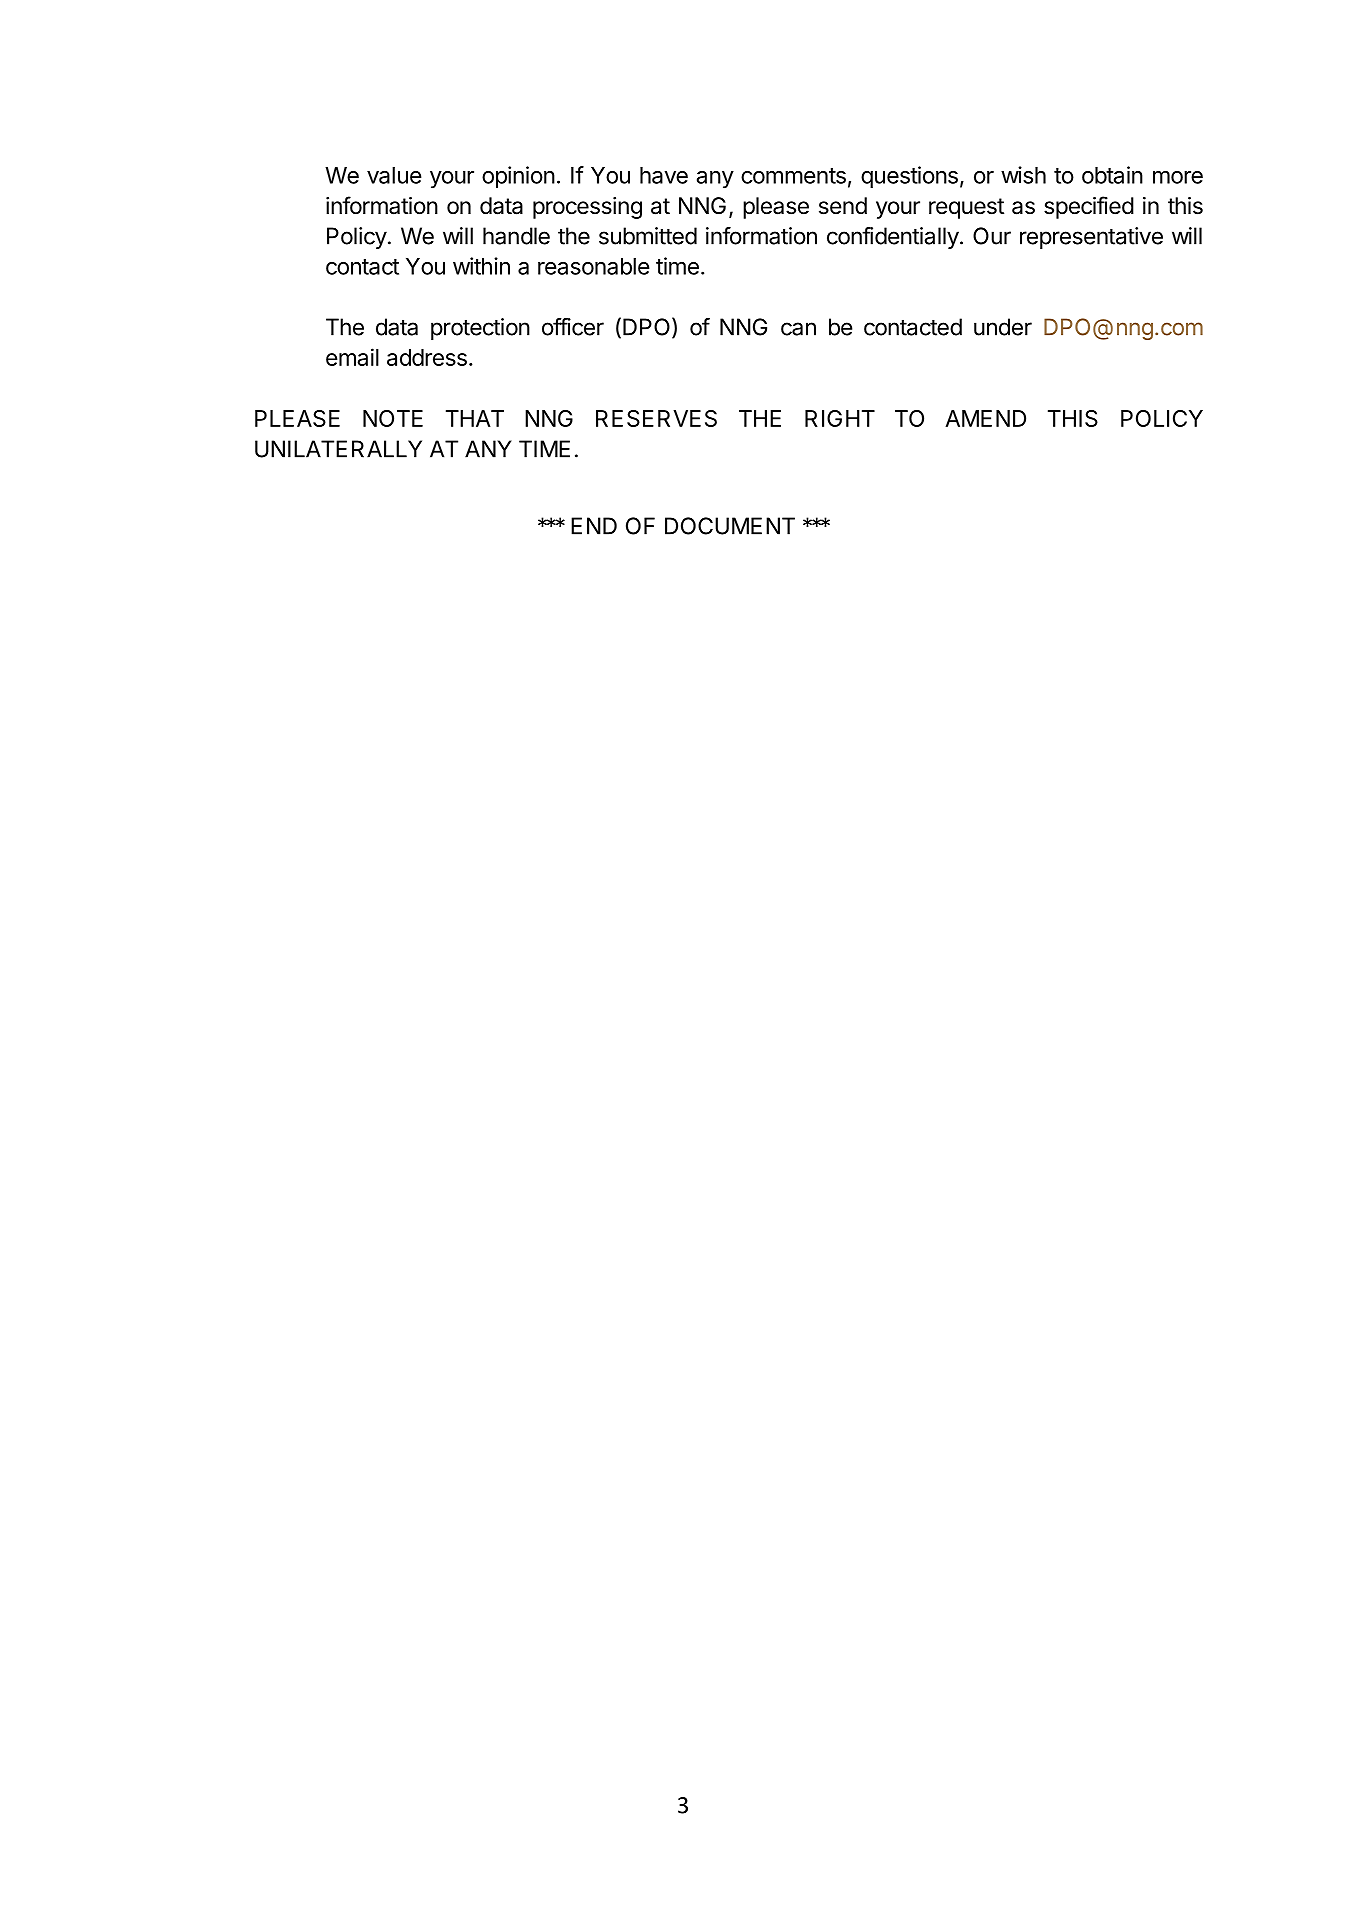 The width and height of the document is (1366, 1932). I want to click on THAT, so click(475, 418).
